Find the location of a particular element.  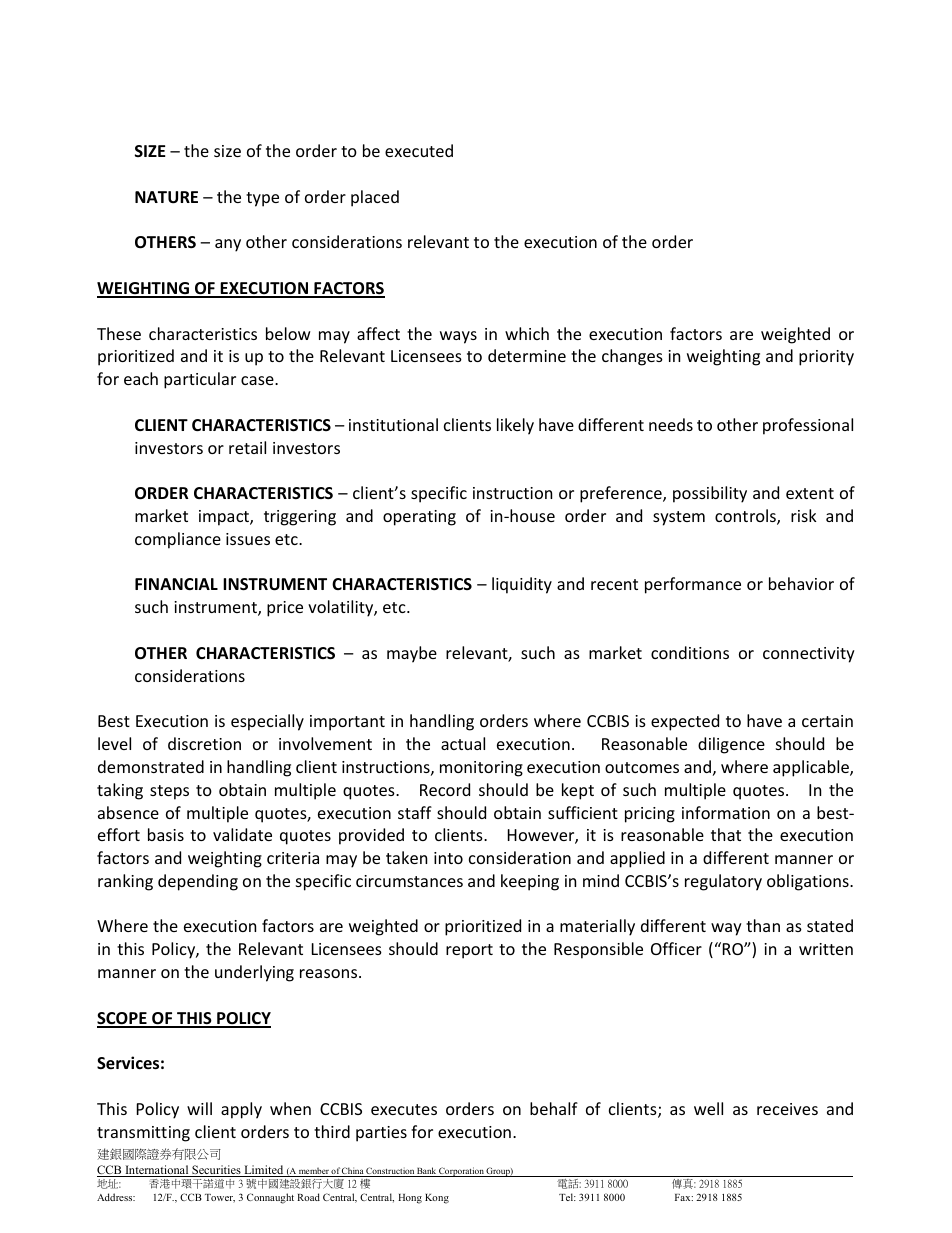

Securities is located at coordinates (216, 1171).
